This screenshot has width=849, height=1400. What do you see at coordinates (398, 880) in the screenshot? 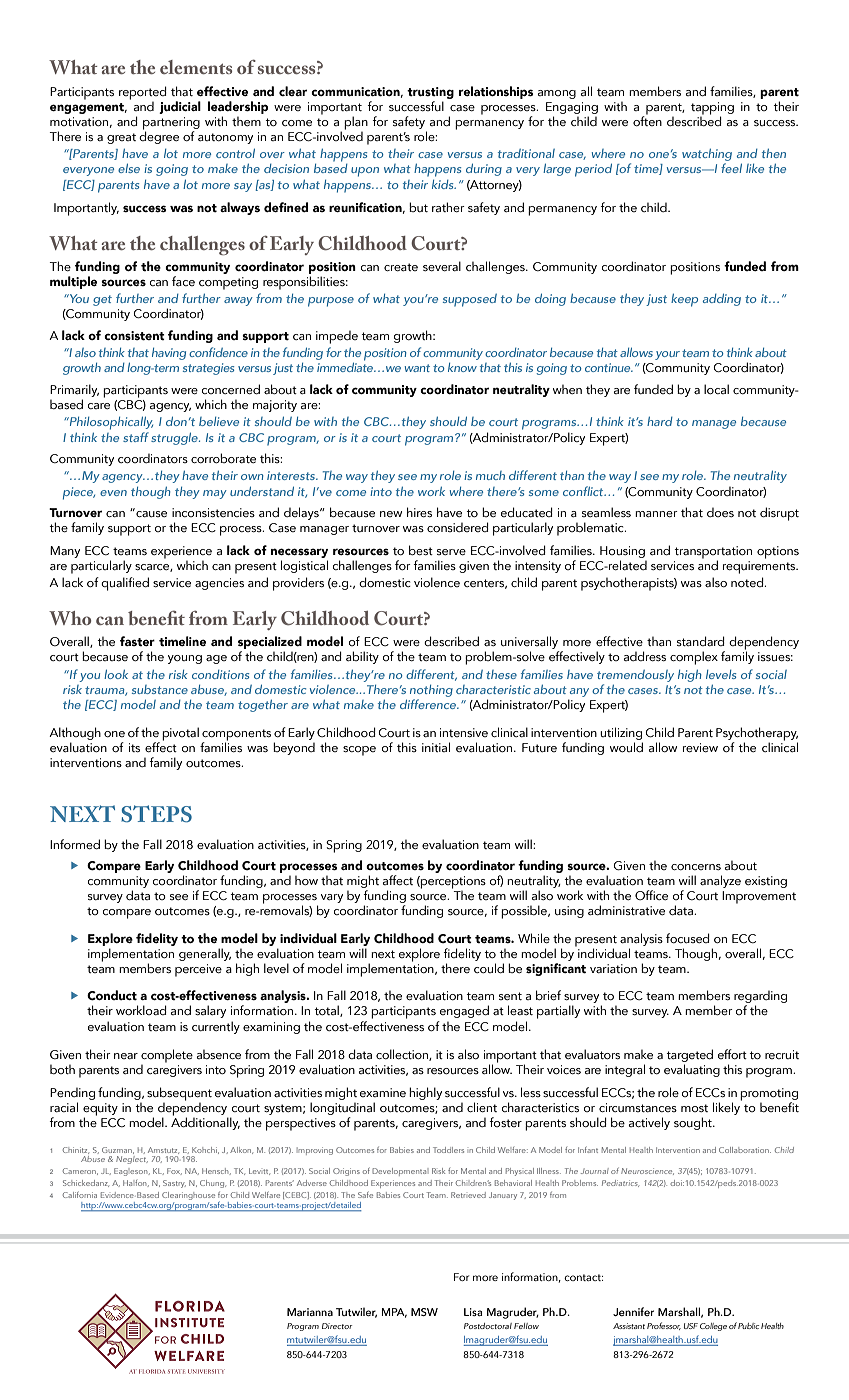
I see `affect` at bounding box center [398, 880].
